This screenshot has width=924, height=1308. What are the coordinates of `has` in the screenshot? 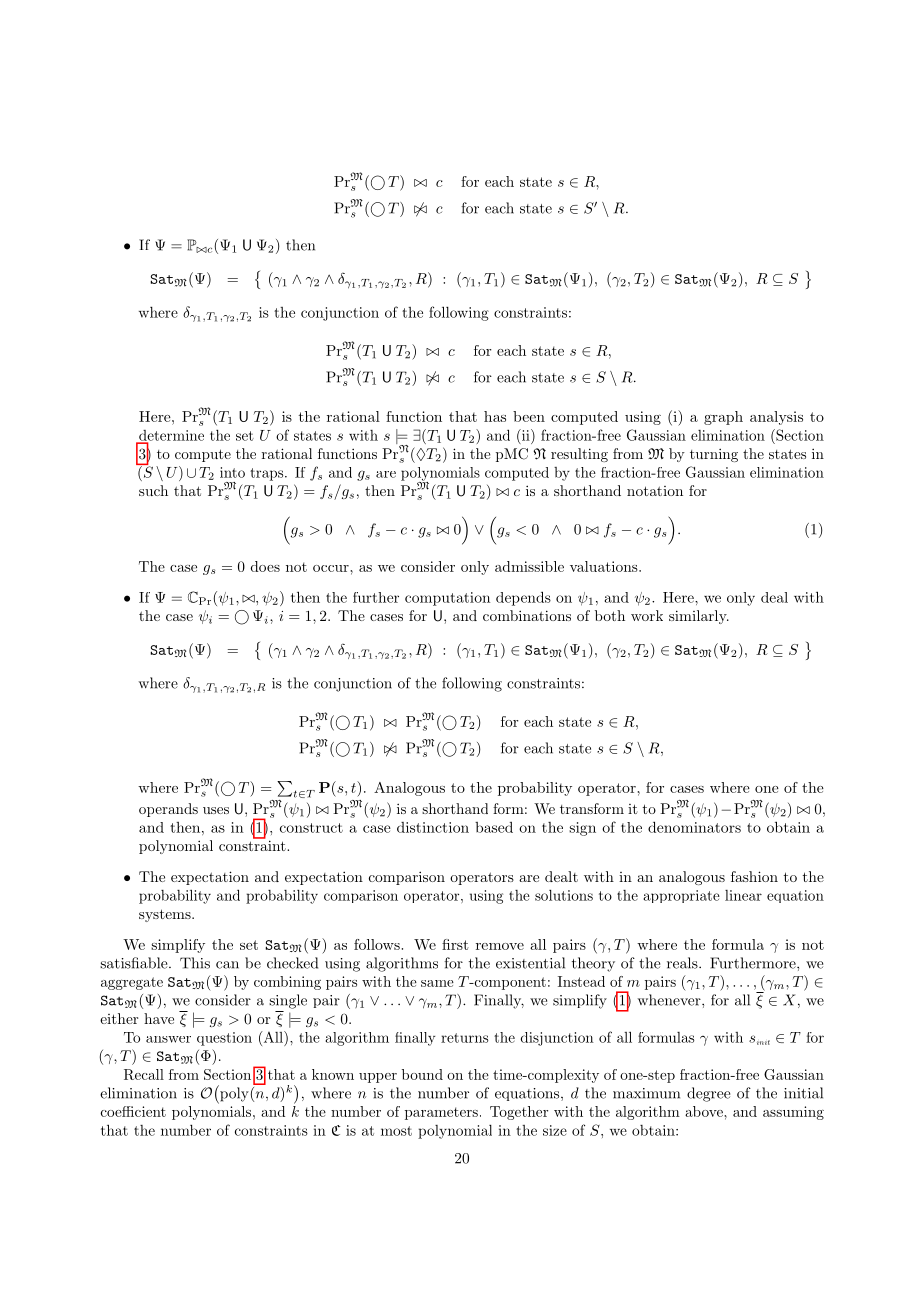 It's located at (495, 416).
